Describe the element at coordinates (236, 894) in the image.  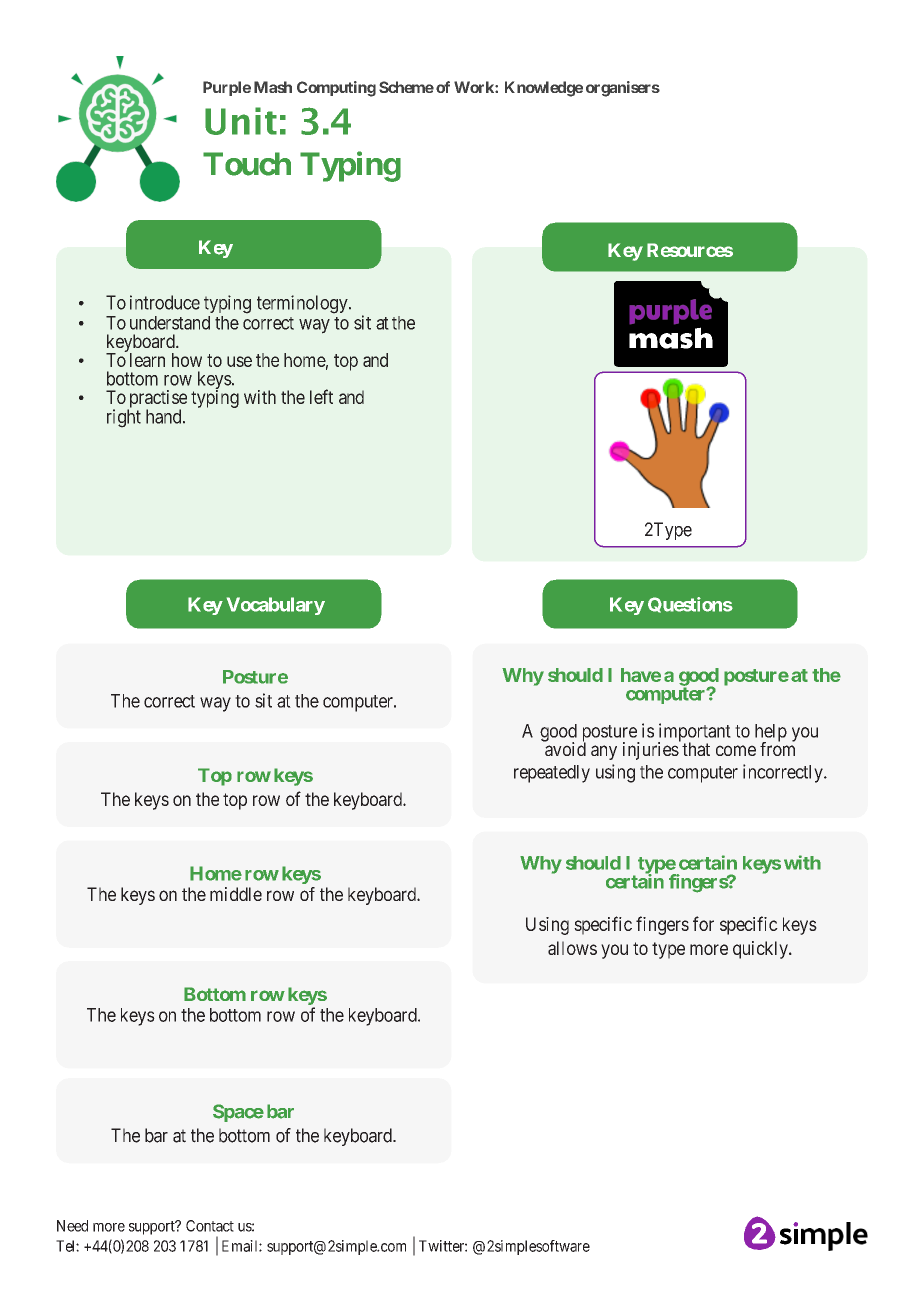
I see `middle` at that location.
